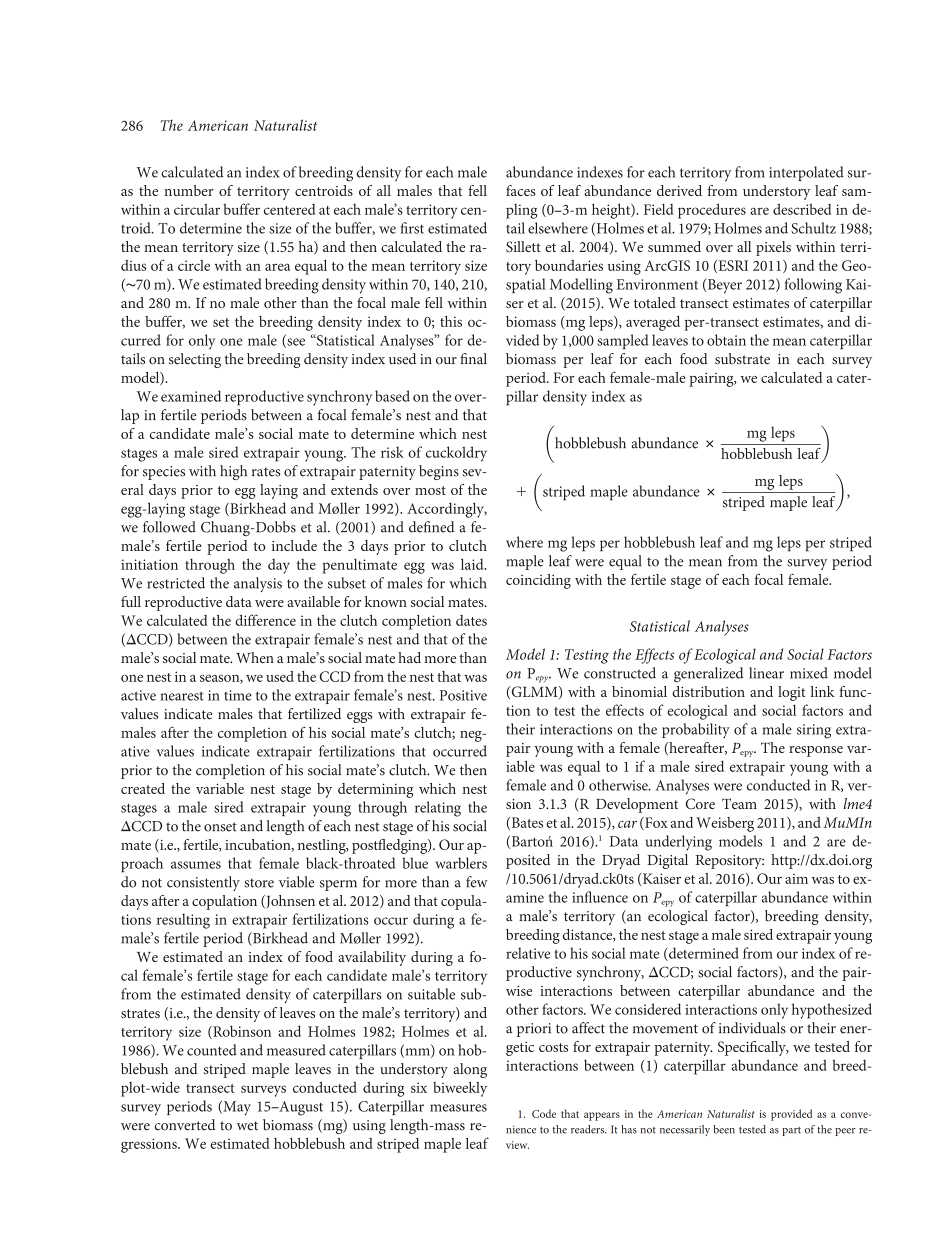 The width and height of the image is (952, 1233). Describe the element at coordinates (458, 1108) in the image. I see `measures` at that location.
